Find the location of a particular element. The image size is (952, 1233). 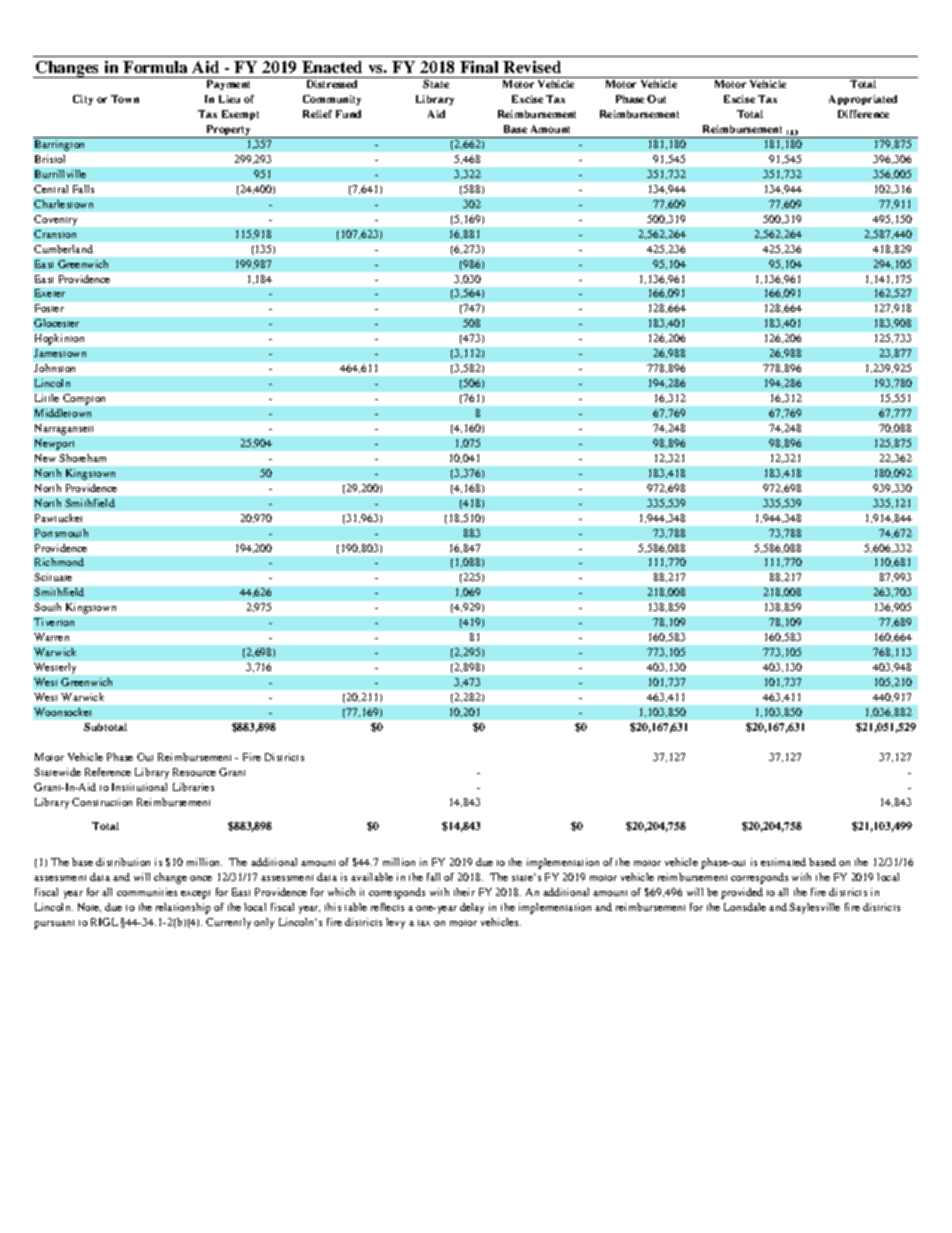

Appropriated is located at coordinates (863, 100).
